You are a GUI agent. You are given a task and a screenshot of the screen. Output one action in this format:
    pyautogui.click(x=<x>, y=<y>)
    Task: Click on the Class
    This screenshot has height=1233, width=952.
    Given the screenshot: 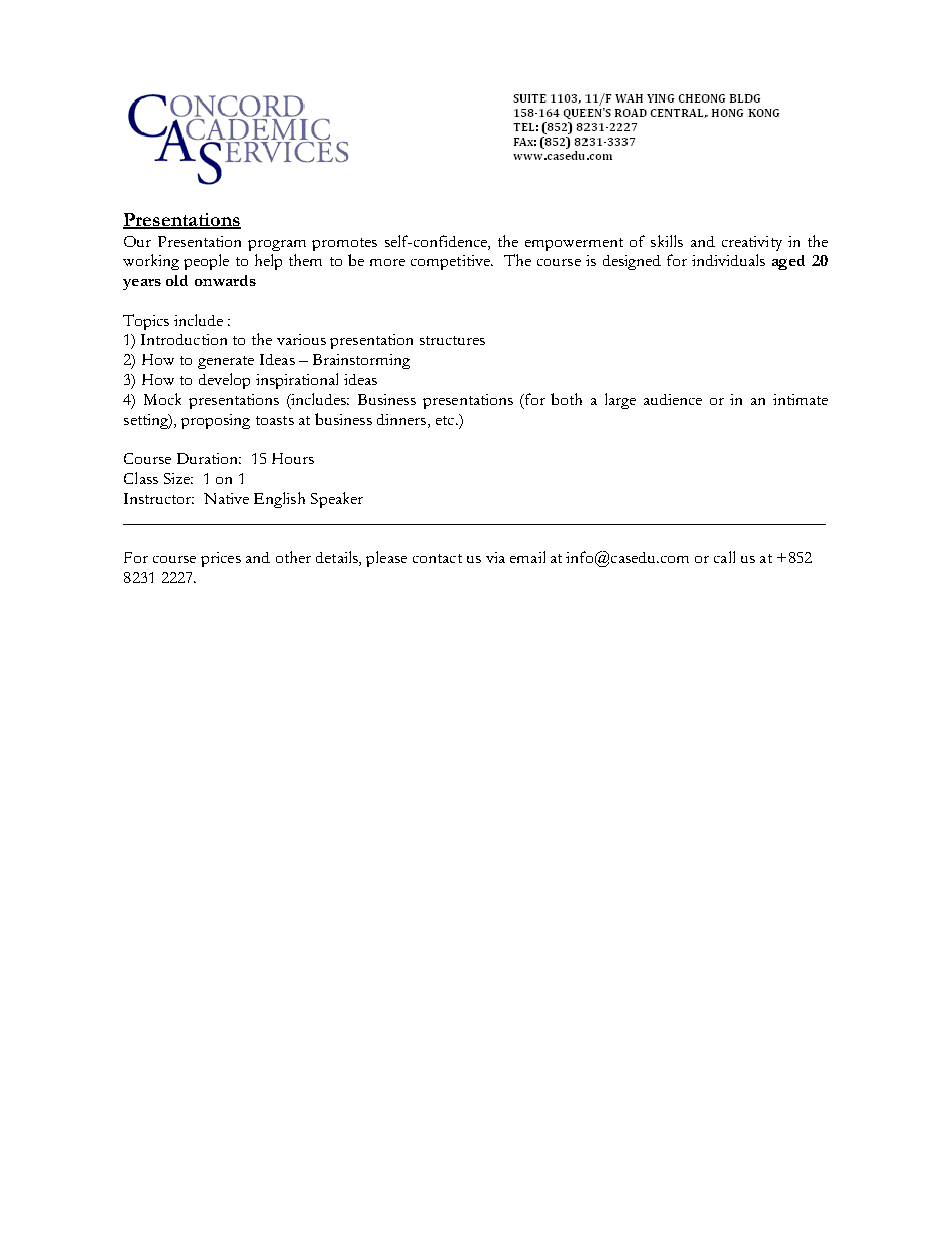 What is the action you would take?
    pyautogui.click(x=141, y=478)
